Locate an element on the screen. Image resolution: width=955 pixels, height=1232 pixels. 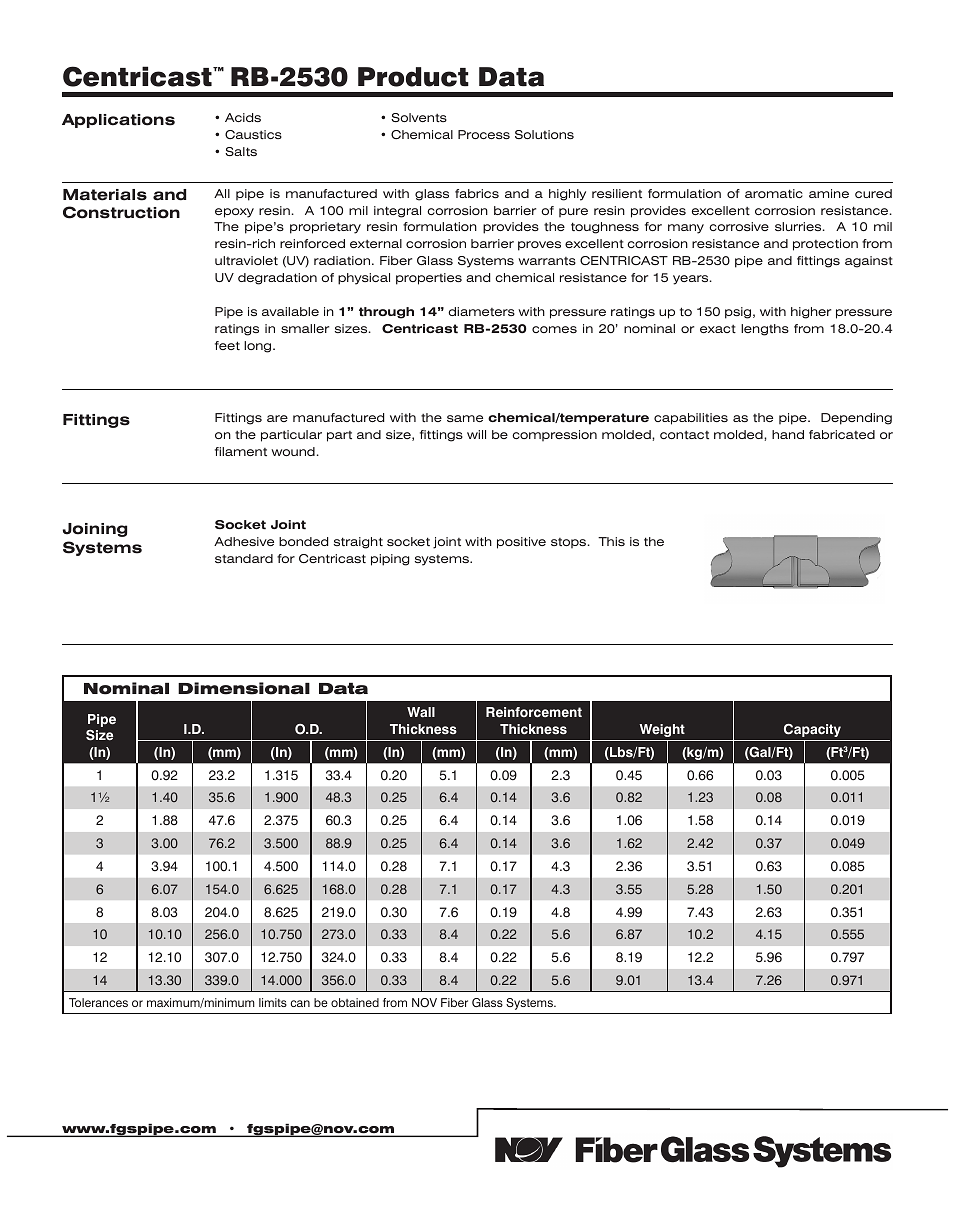
Adhesive is located at coordinates (244, 541).
